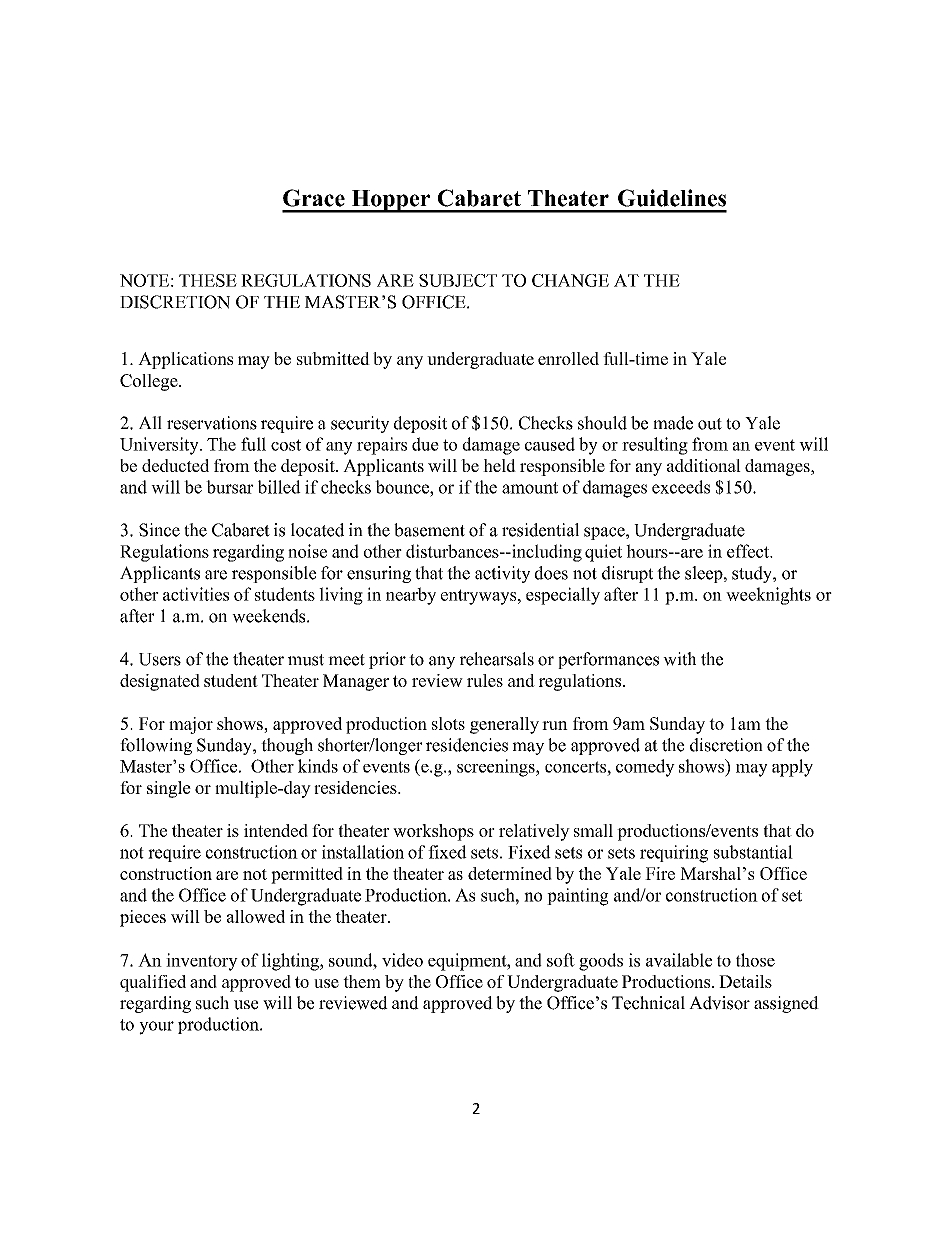 The width and height of the screenshot is (952, 1233). What do you see at coordinates (480, 597) in the screenshot?
I see `entryways` at bounding box center [480, 597].
